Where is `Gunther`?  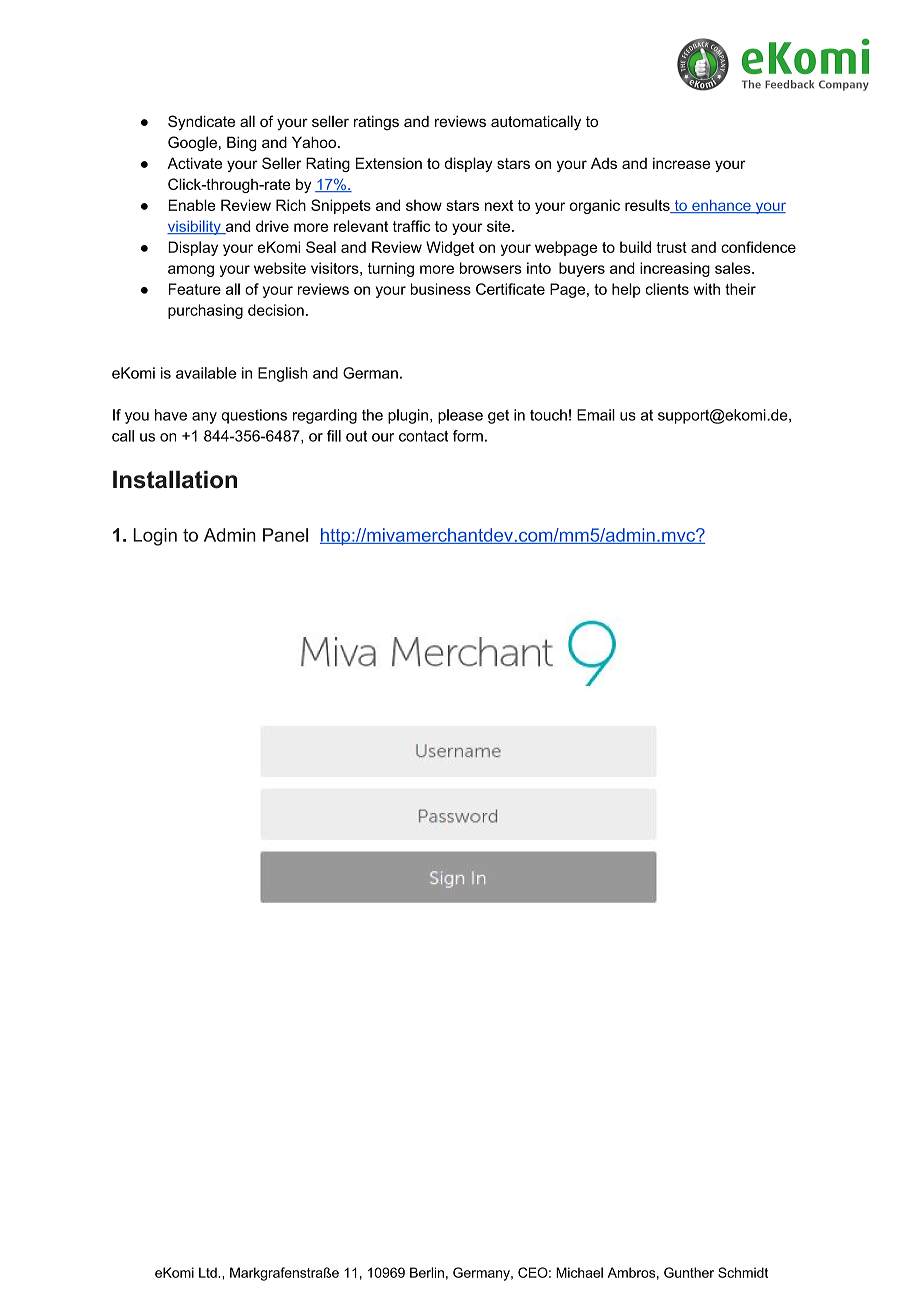 Gunther is located at coordinates (689, 1272).
